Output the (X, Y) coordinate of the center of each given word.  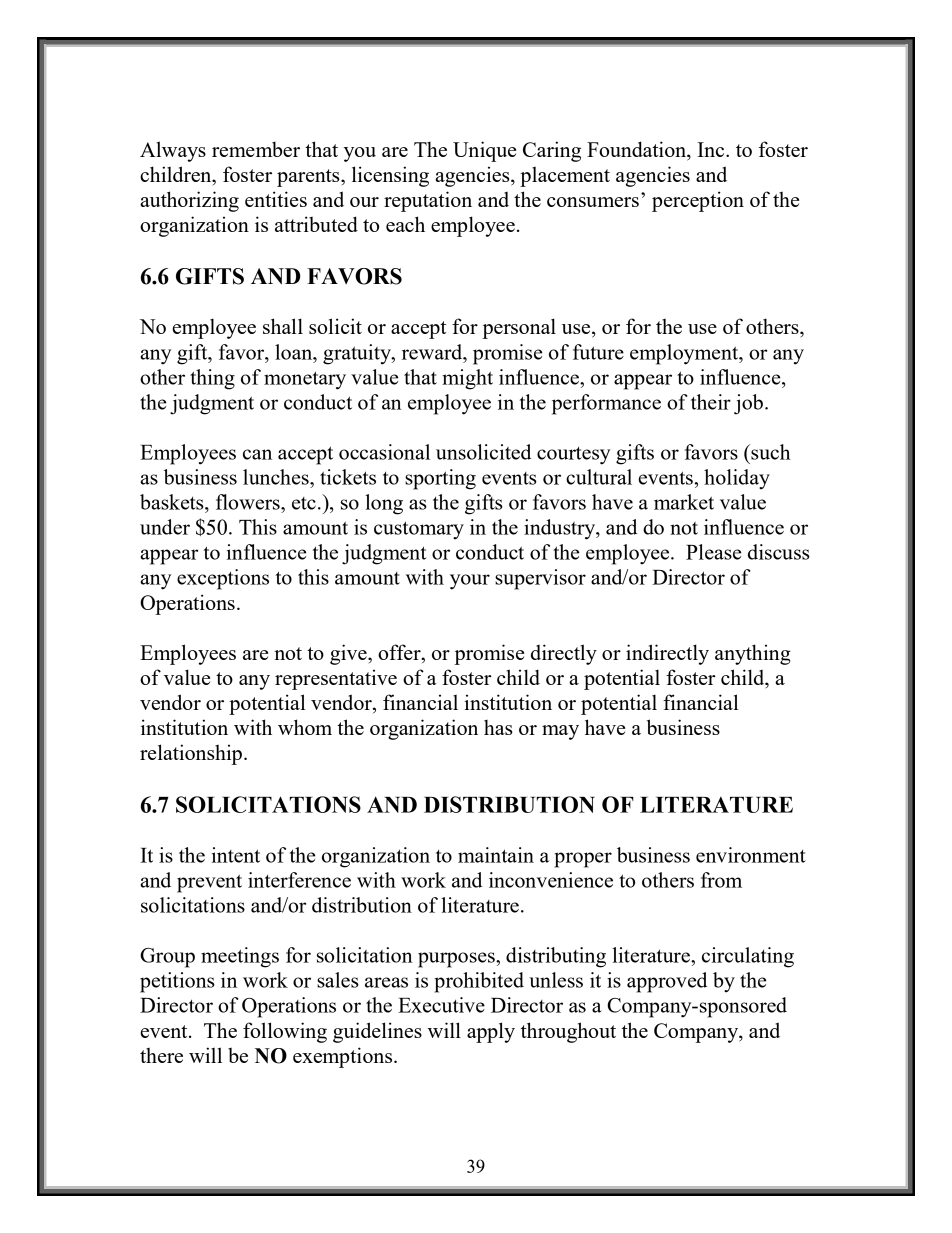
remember (256, 149)
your (470, 582)
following (285, 1032)
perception (698, 201)
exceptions (223, 579)
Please (713, 552)
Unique (484, 151)
